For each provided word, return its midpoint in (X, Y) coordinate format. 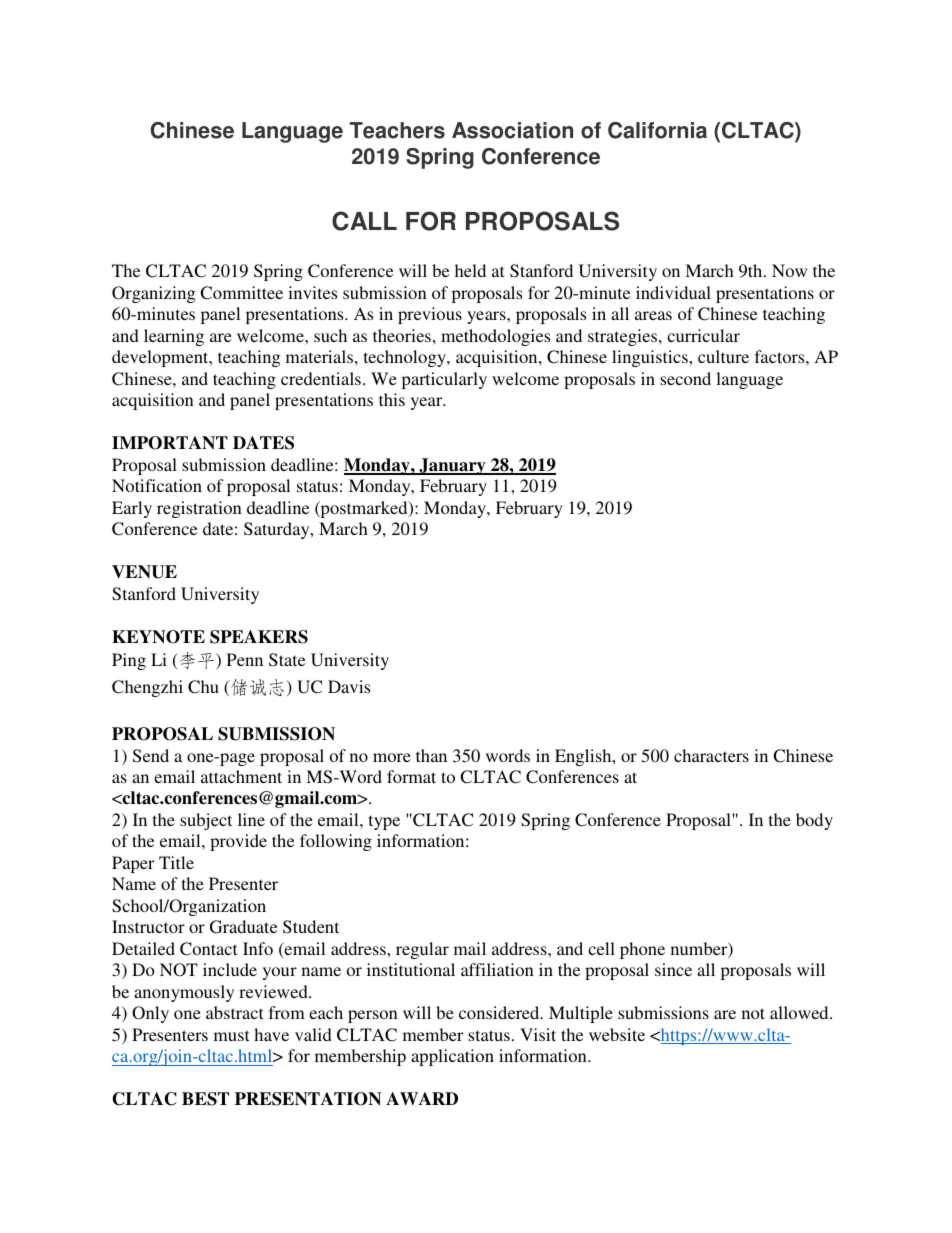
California (657, 130)
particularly (444, 380)
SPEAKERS (259, 637)
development (161, 358)
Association (512, 130)
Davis (349, 686)
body (814, 821)
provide (238, 842)
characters (711, 755)
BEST (205, 1099)
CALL (364, 221)
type (384, 822)
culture (723, 356)
